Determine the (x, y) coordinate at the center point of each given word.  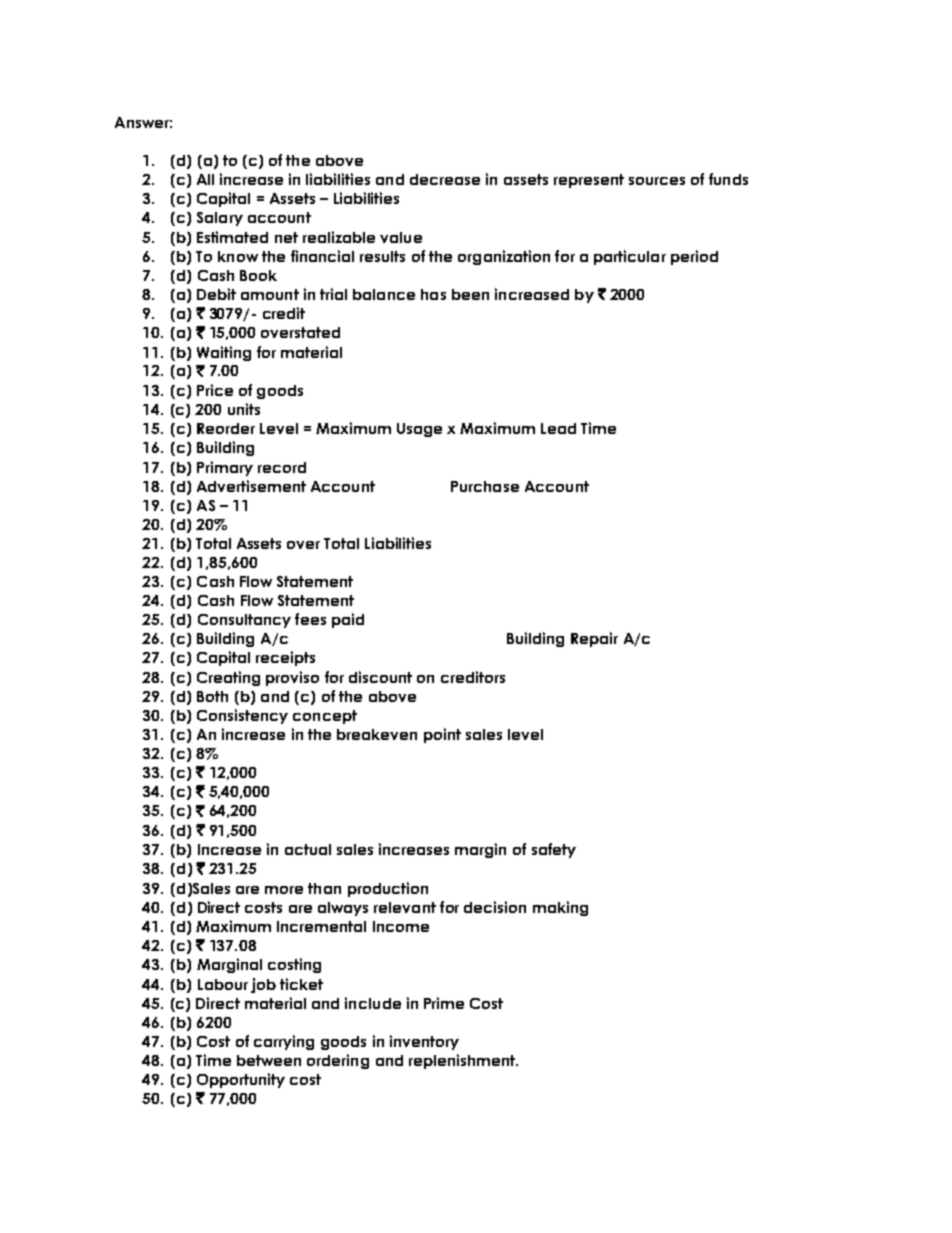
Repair (594, 639)
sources (657, 181)
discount (380, 677)
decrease (445, 179)
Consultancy (244, 621)
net (286, 237)
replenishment (463, 1061)
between (269, 1060)
